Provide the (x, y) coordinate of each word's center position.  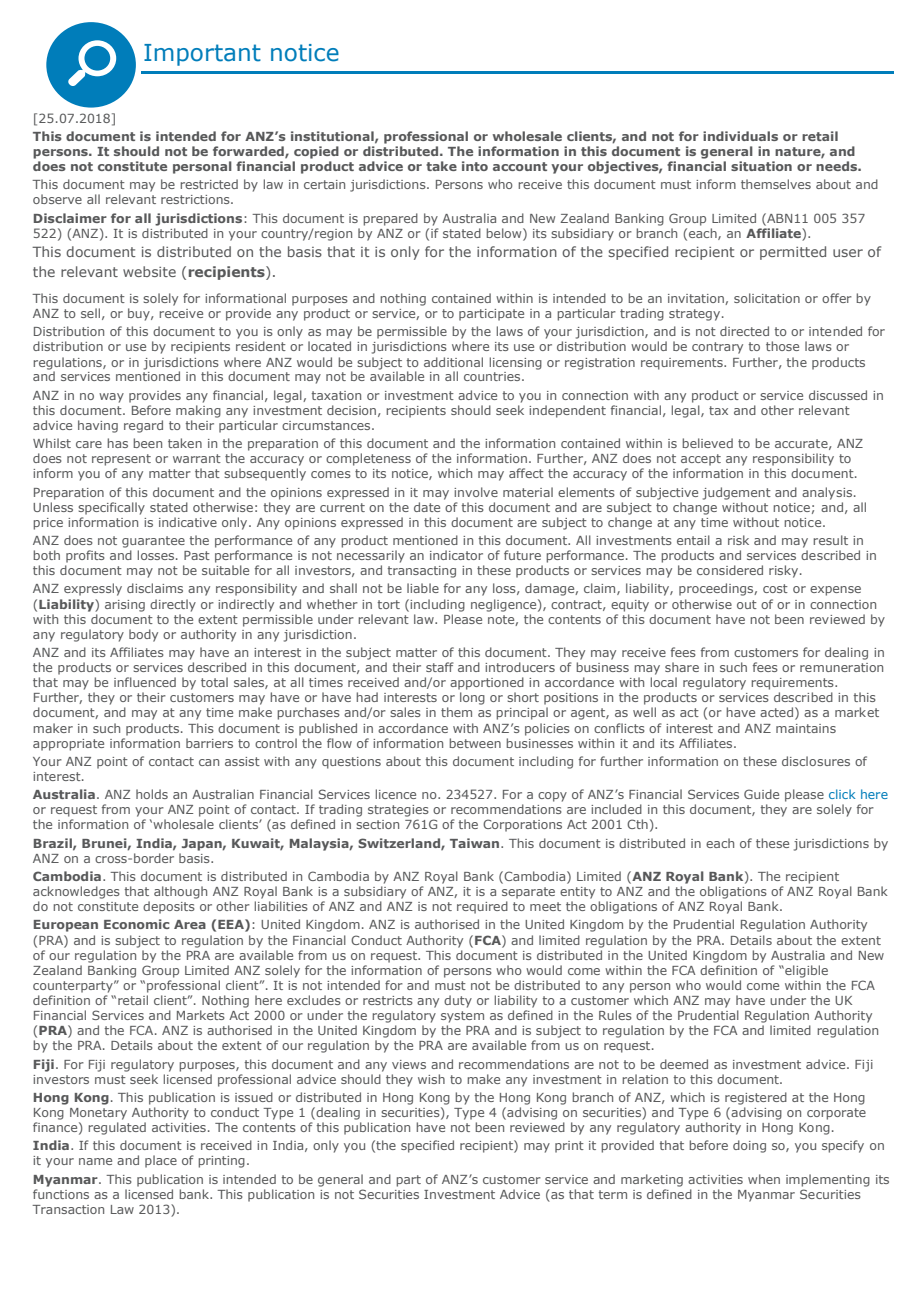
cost (775, 588)
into (475, 166)
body (143, 635)
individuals (740, 136)
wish (431, 1079)
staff (439, 667)
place (161, 1161)
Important (202, 55)
